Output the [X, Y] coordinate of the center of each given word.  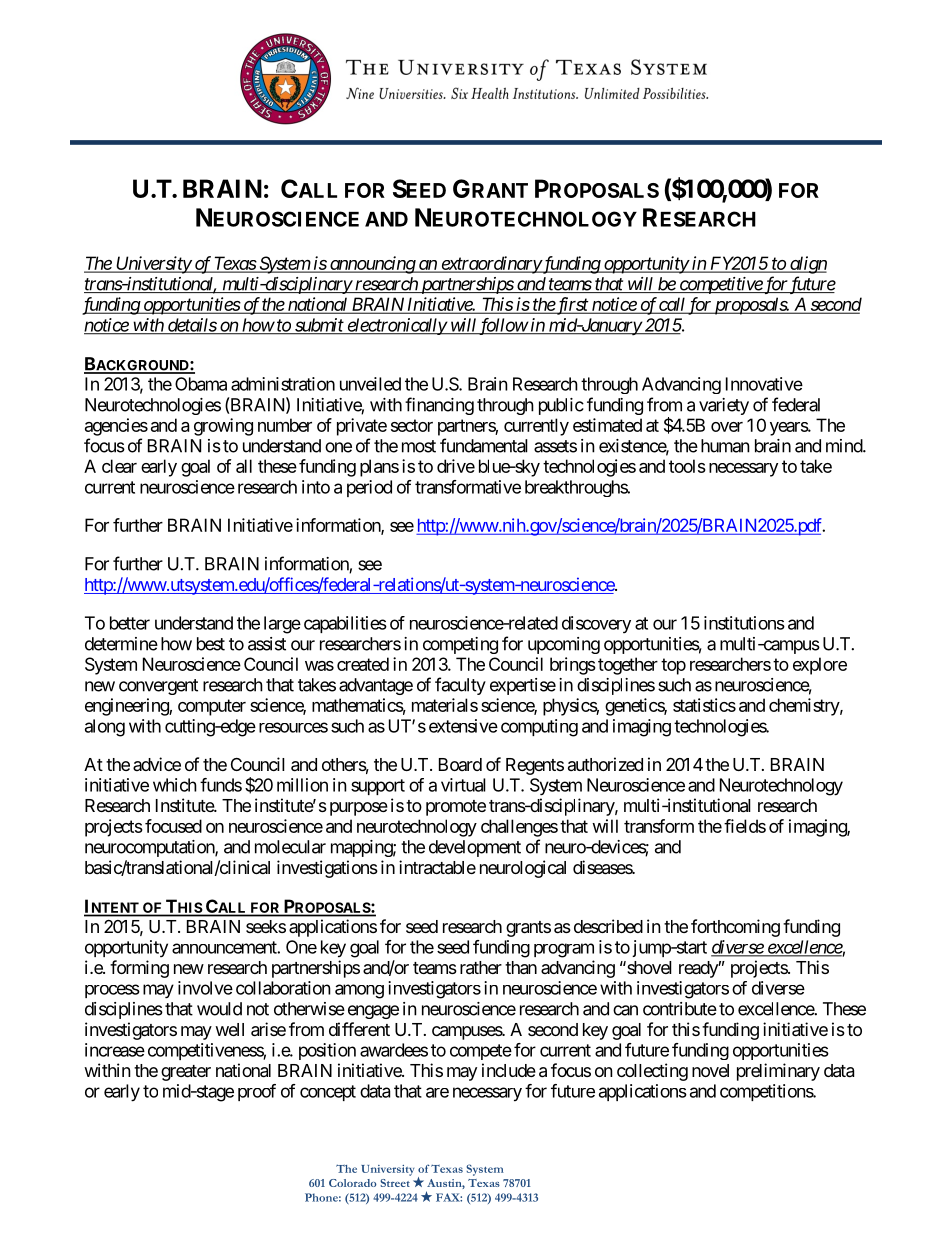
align [807, 265]
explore [820, 666]
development [475, 848]
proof [257, 1092]
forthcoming [735, 928]
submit [319, 326]
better [130, 623]
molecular [290, 847]
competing [460, 645]
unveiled [370, 384]
